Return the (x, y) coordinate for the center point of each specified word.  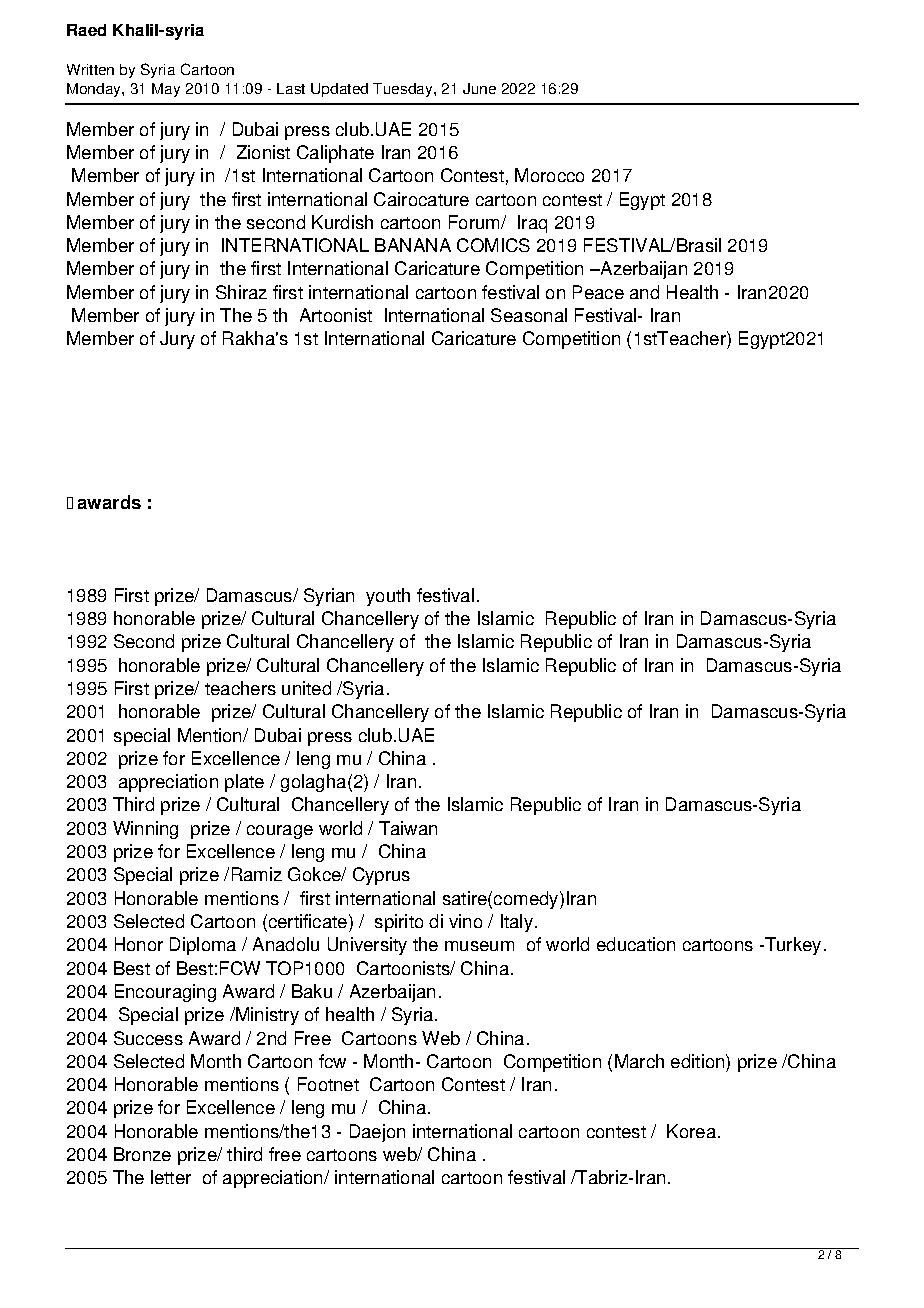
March (639, 1061)
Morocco (549, 175)
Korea (693, 1131)
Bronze (142, 1154)
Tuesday (404, 90)
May (166, 90)
